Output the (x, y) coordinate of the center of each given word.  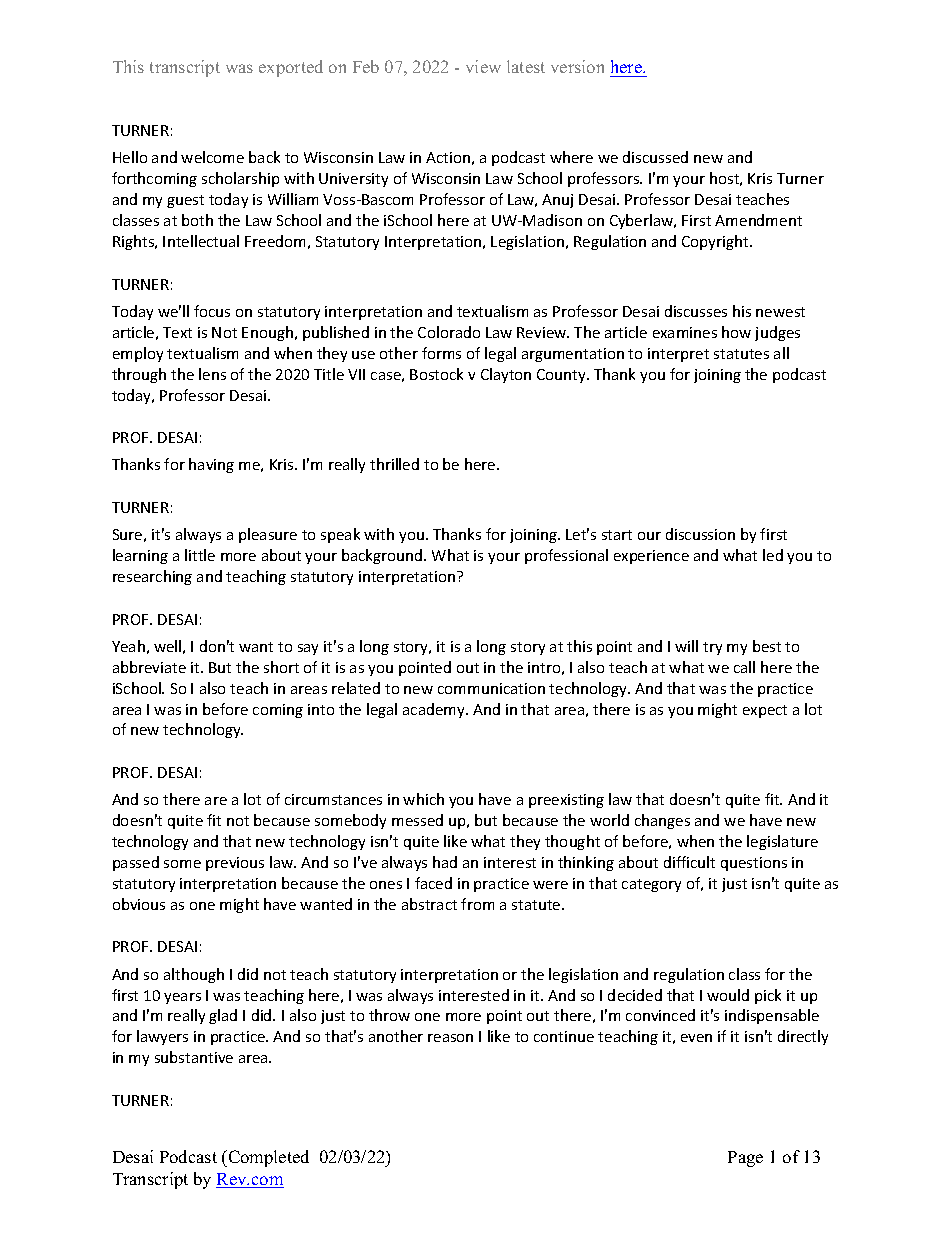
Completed (267, 1158)
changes (662, 821)
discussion (700, 534)
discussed (655, 157)
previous (235, 864)
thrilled (394, 464)
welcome (212, 157)
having (211, 465)
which (423, 799)
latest (526, 66)
